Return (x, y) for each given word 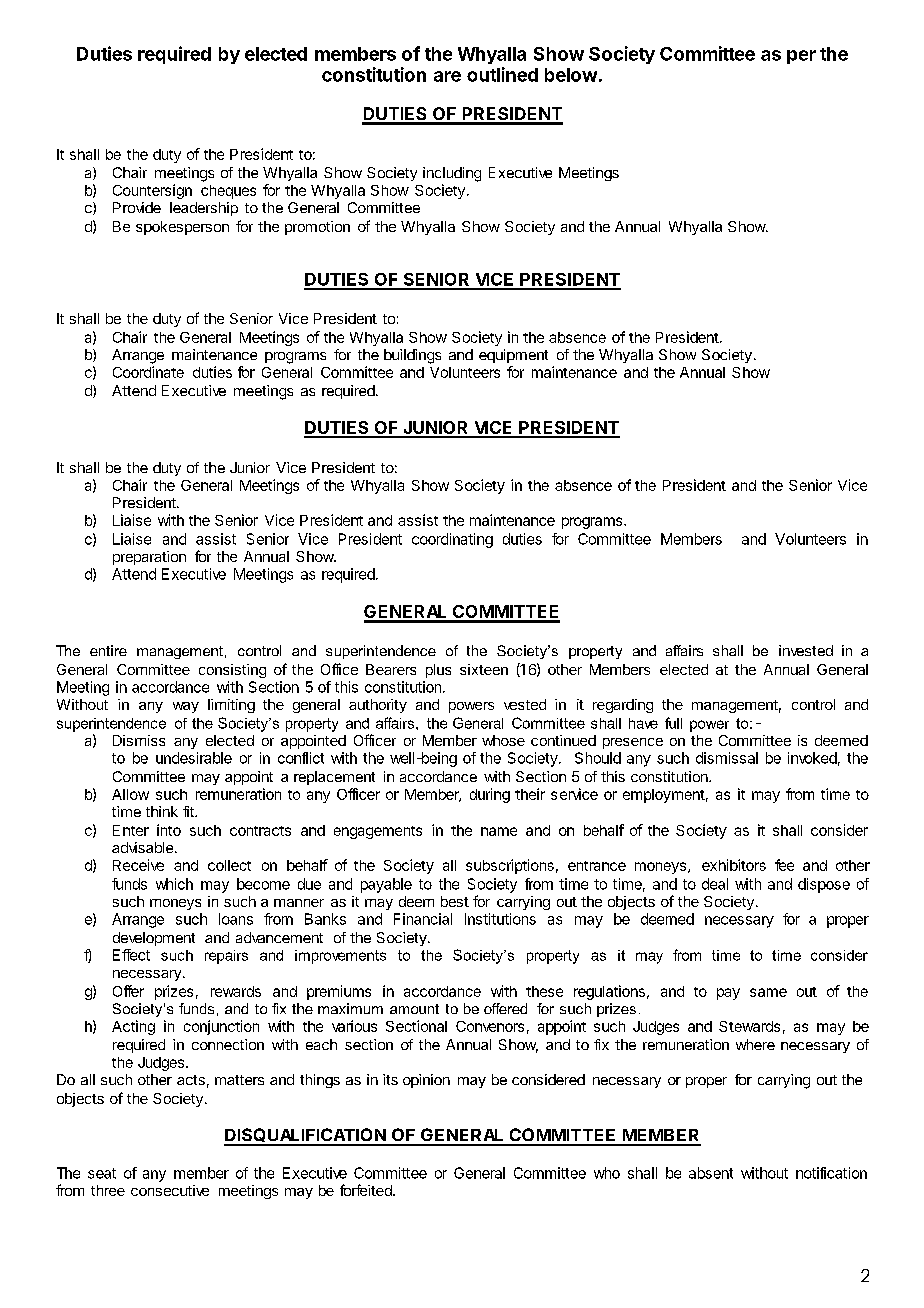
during (490, 795)
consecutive (170, 1190)
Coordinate (148, 372)
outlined (502, 74)
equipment (513, 356)
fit (189, 811)
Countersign (152, 191)
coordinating (452, 540)
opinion (426, 1081)
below (571, 75)
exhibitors (734, 865)
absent (711, 1173)
